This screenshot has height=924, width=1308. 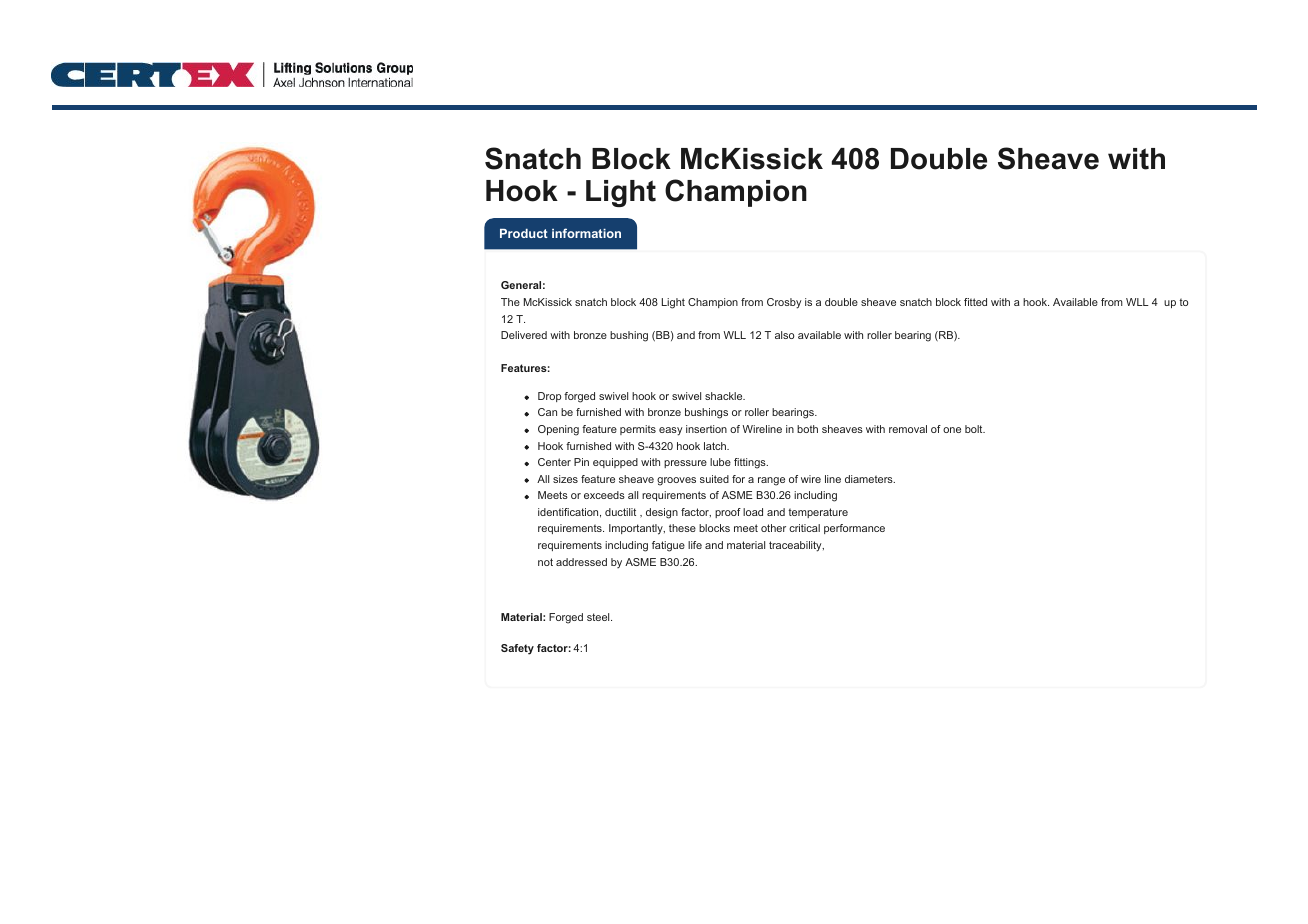 I want to click on Crosby, so click(x=784, y=303).
